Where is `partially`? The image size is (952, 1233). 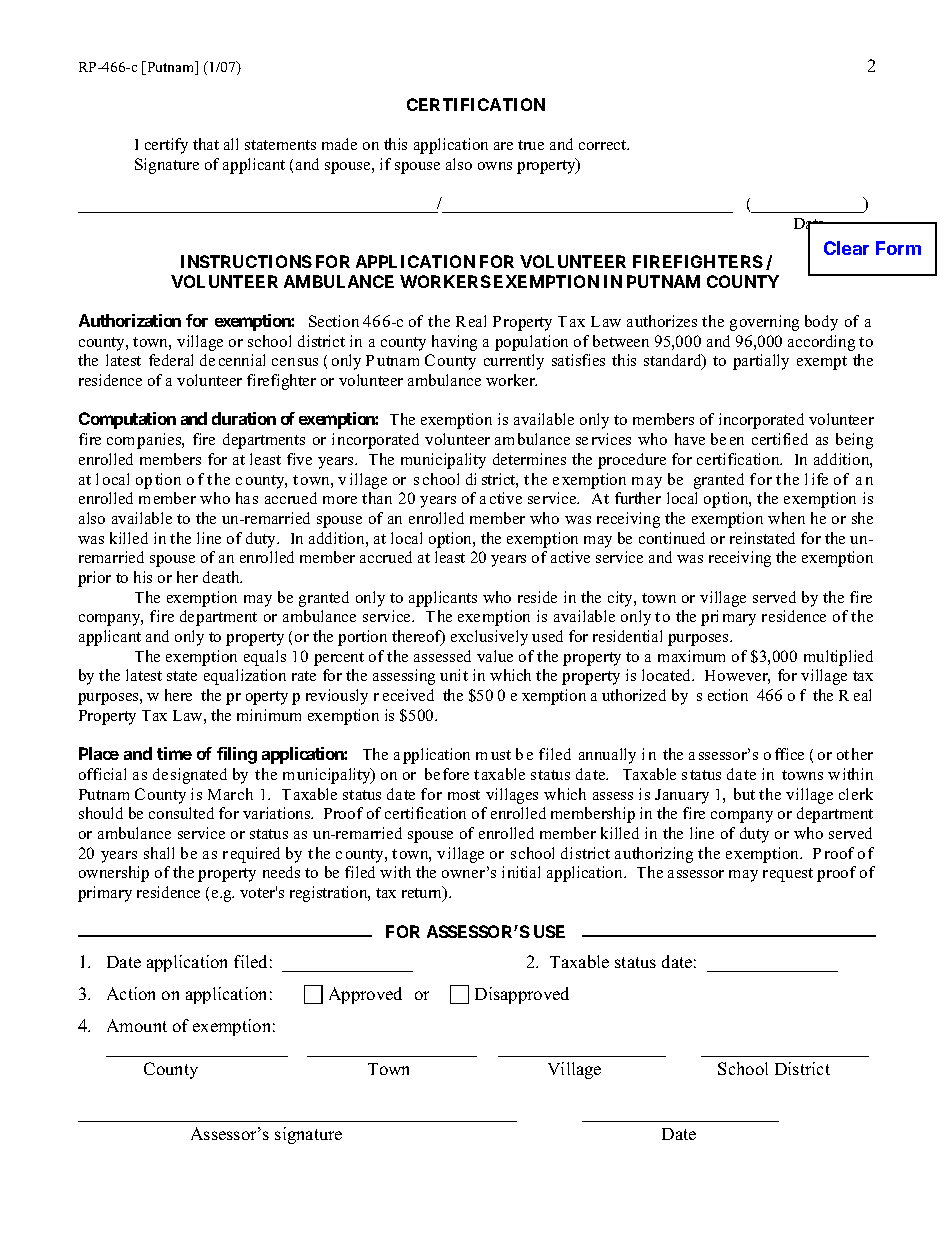
partially is located at coordinates (761, 362).
